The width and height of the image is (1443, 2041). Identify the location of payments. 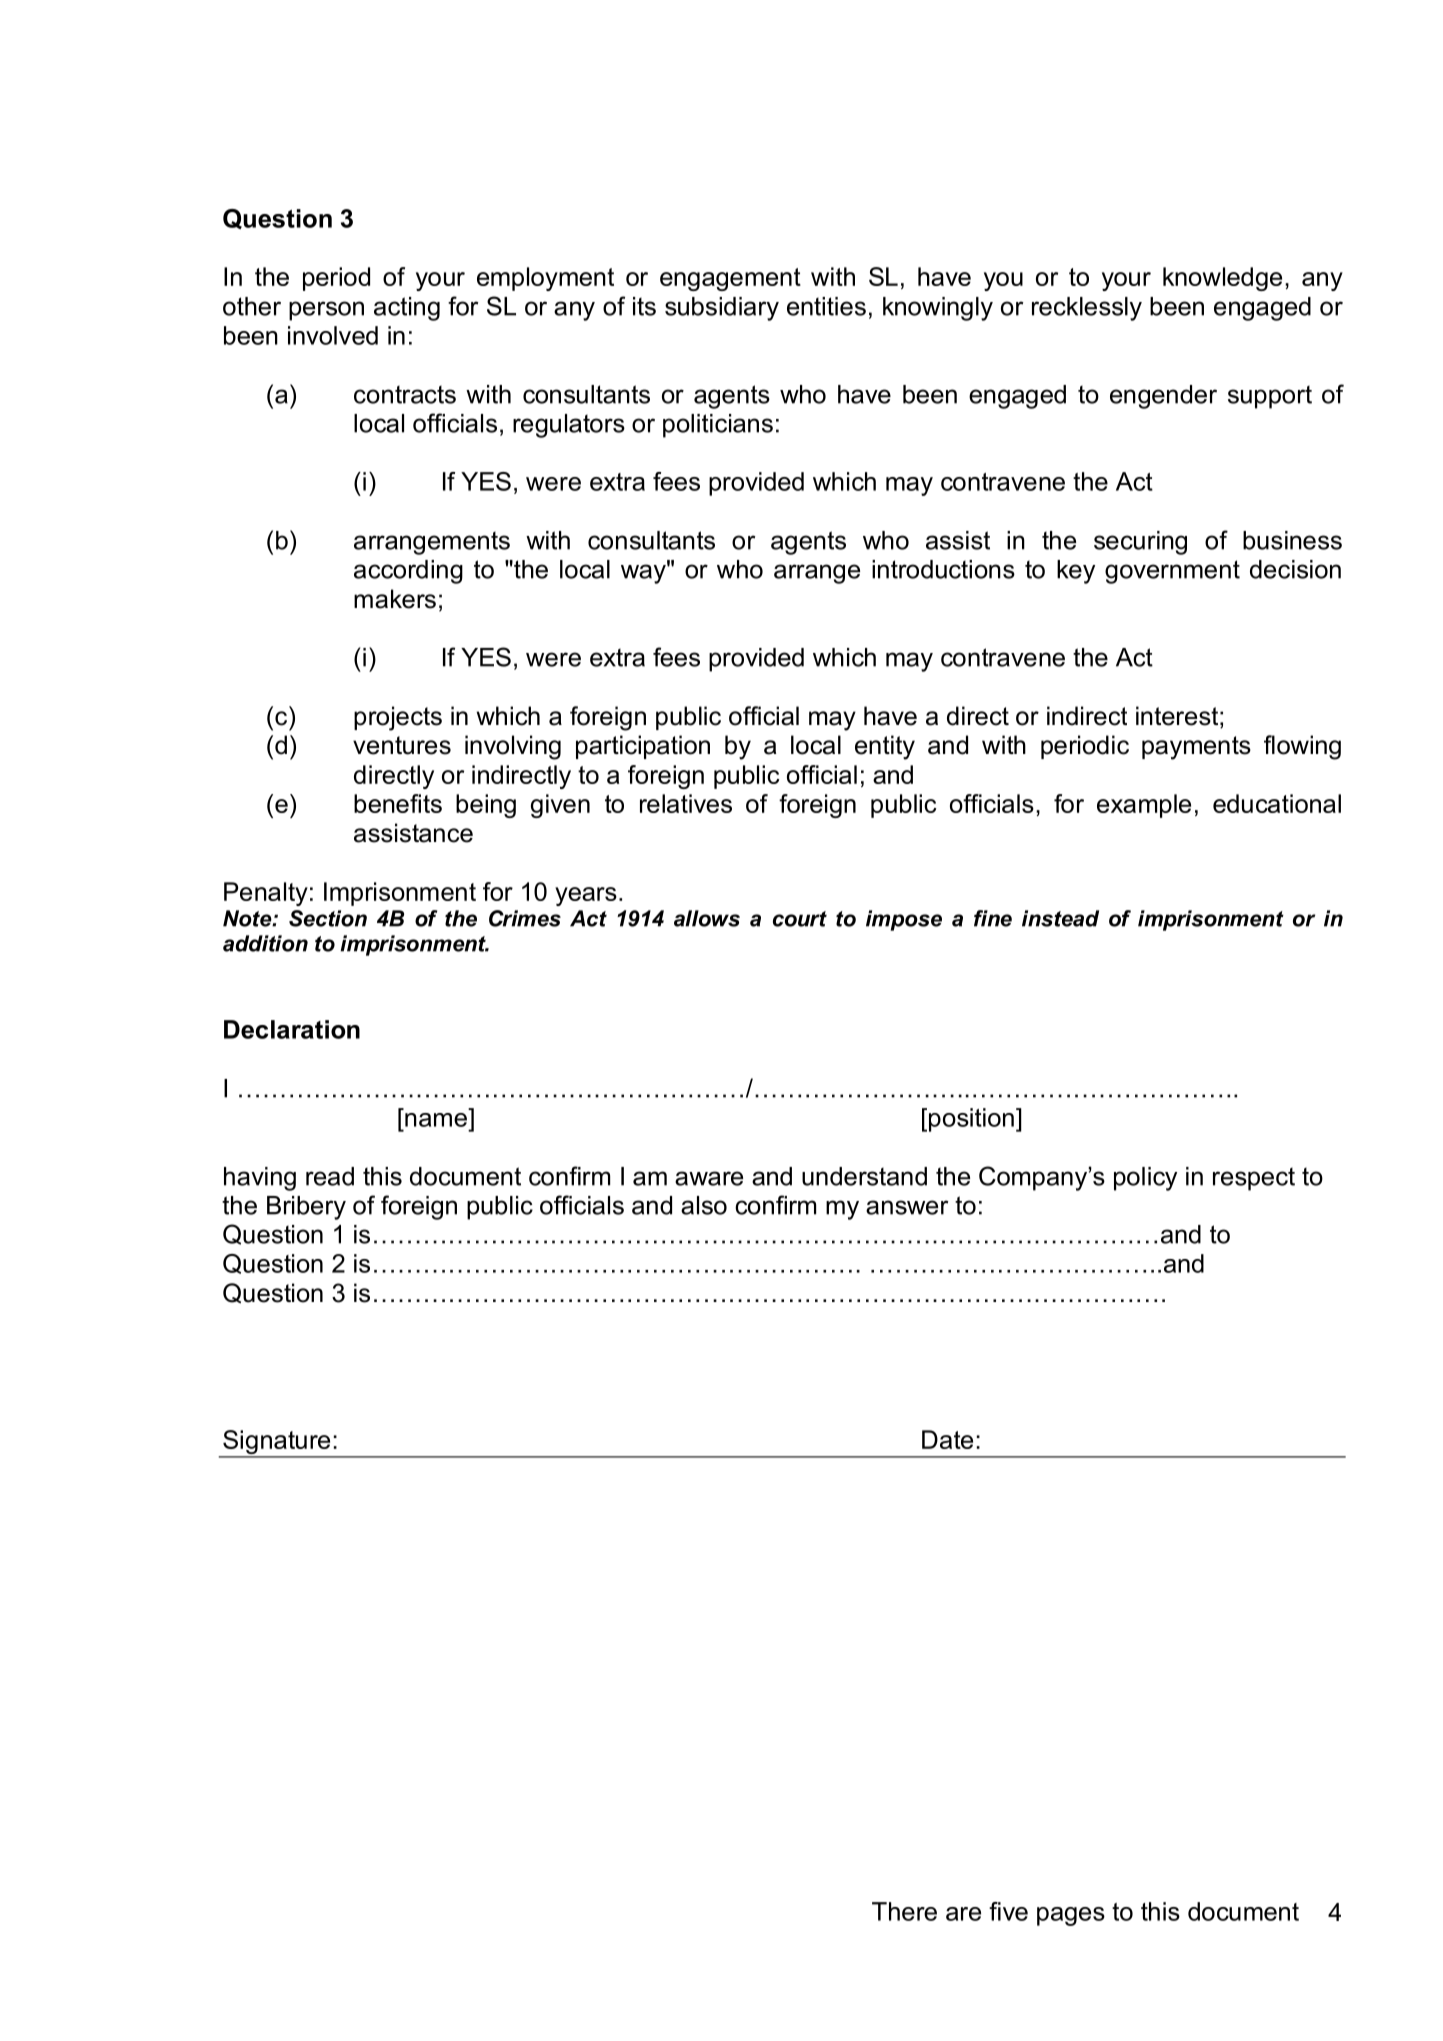
(1196, 748).
